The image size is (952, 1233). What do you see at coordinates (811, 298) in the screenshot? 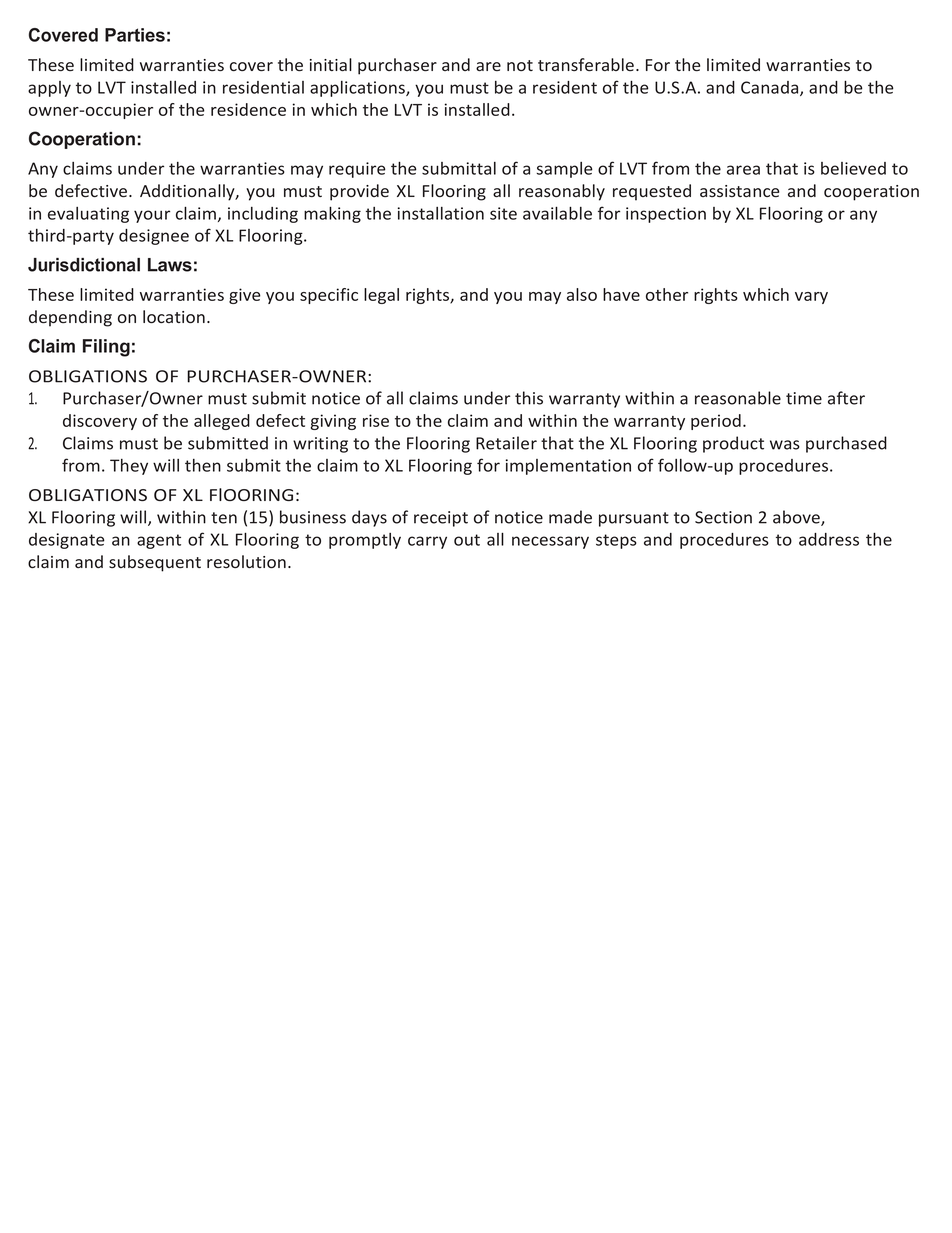
I see `vary` at bounding box center [811, 298].
